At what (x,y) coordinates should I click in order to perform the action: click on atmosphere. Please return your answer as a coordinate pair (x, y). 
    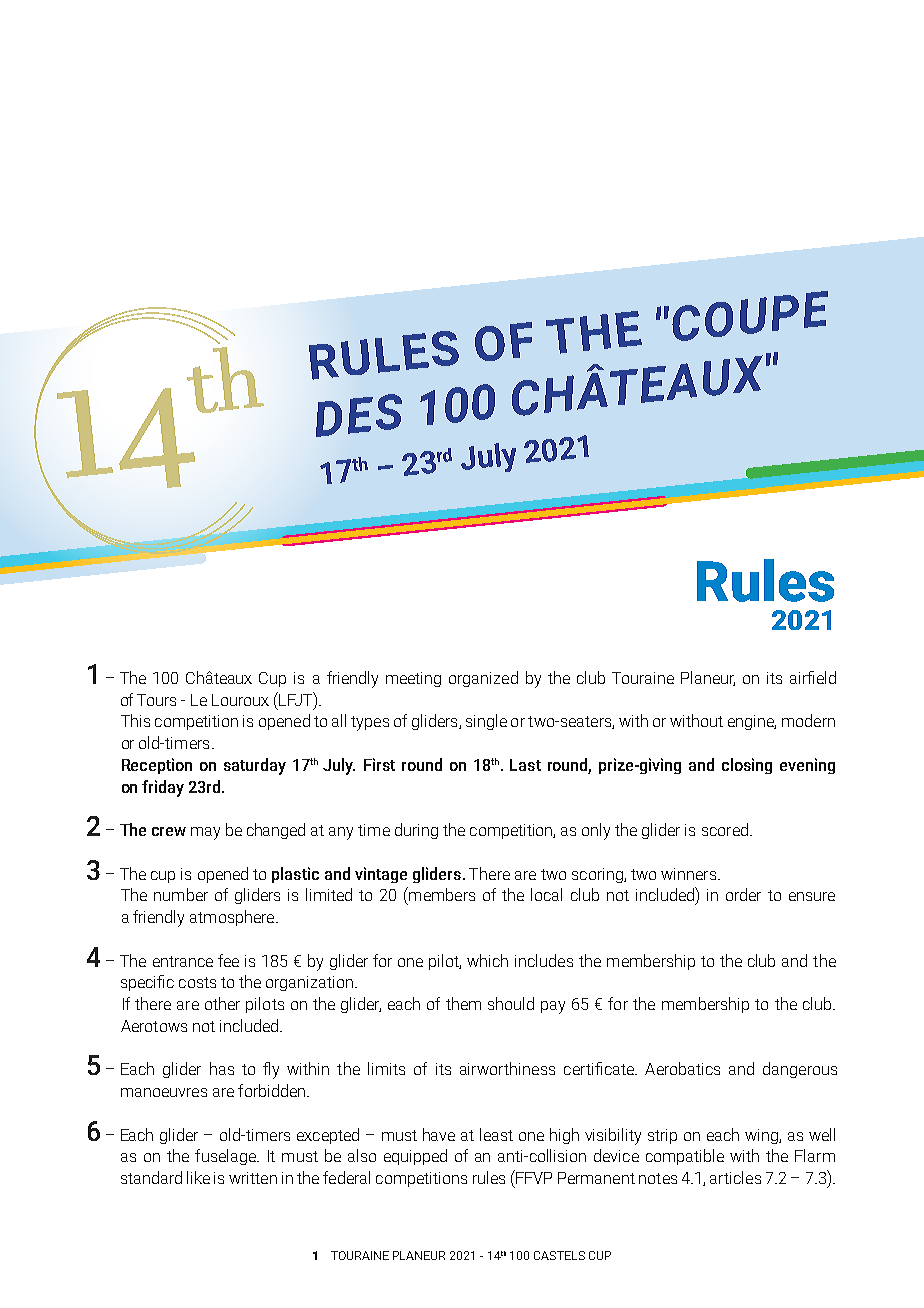
    Looking at the image, I should click on (233, 918).
